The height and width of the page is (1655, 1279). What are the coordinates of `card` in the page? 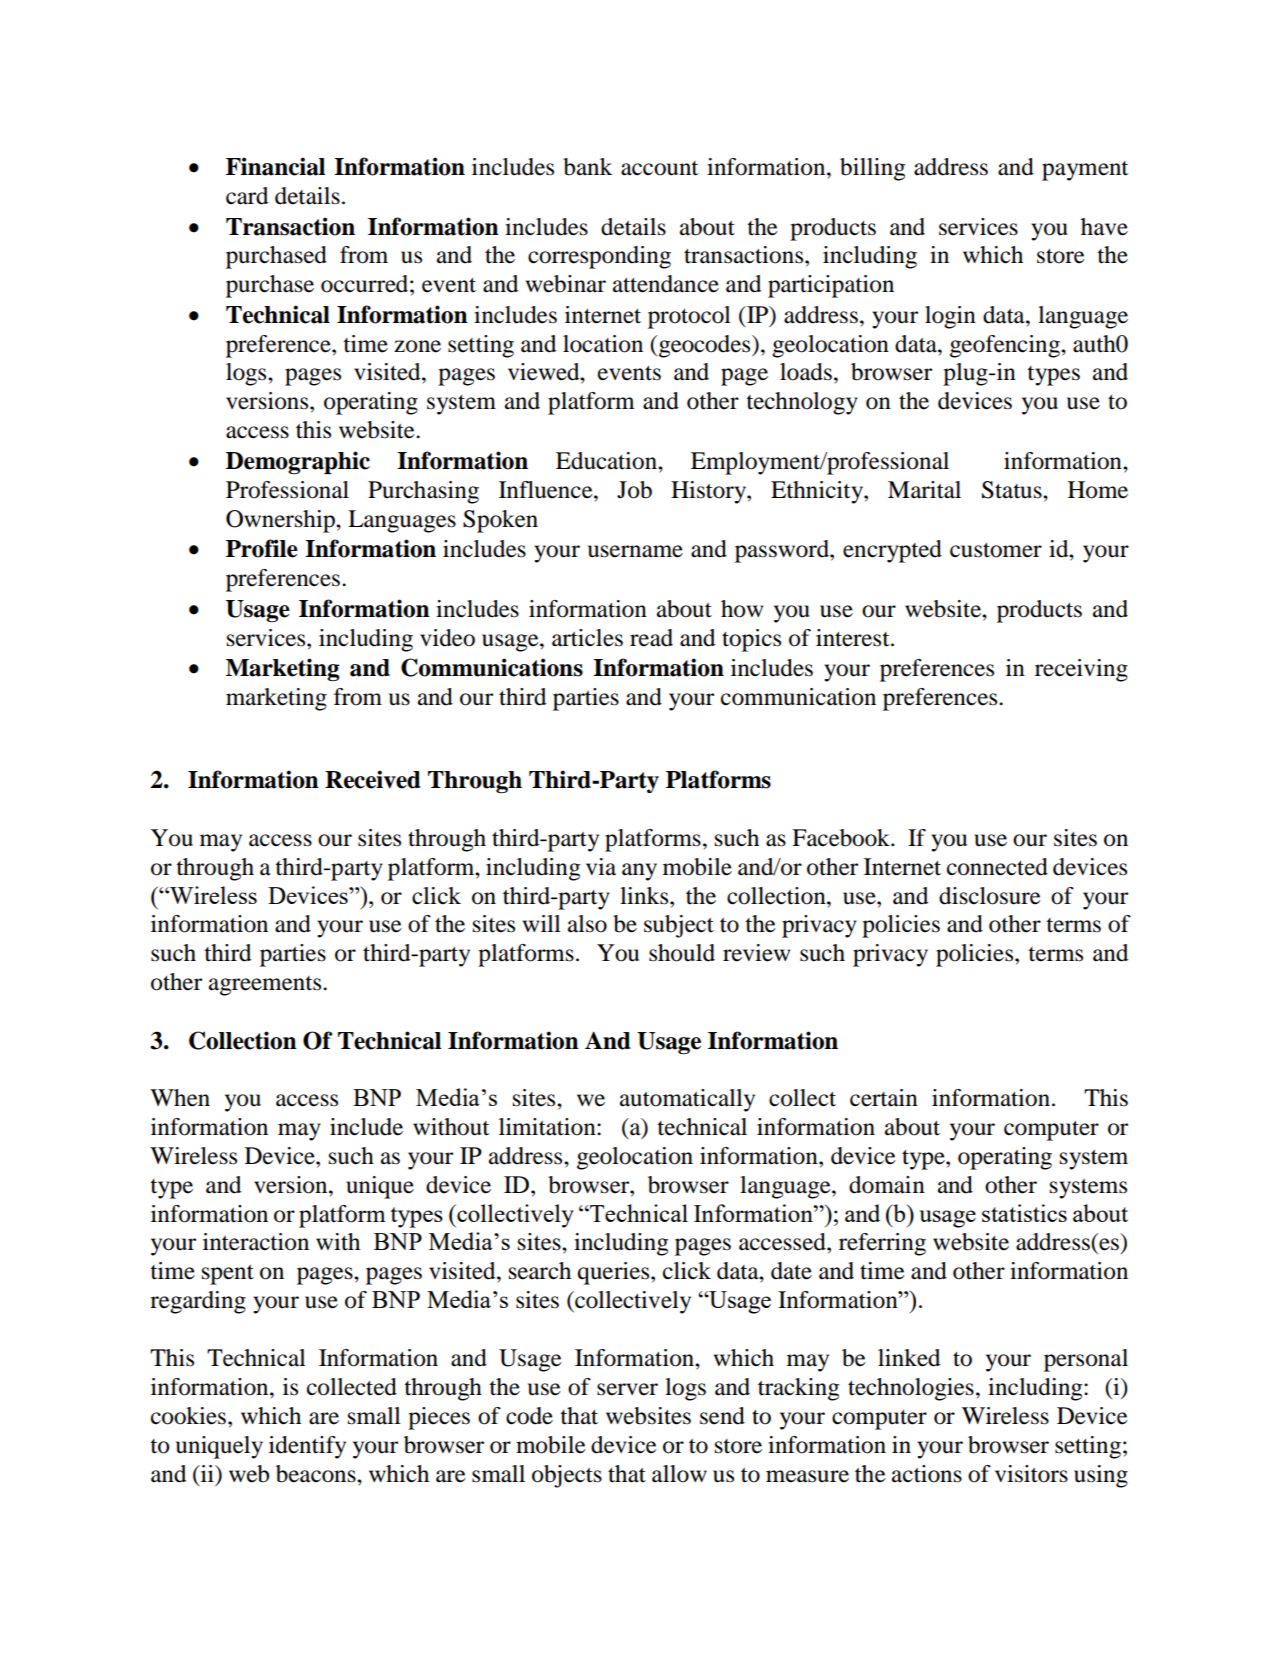 It's located at (247, 196).
